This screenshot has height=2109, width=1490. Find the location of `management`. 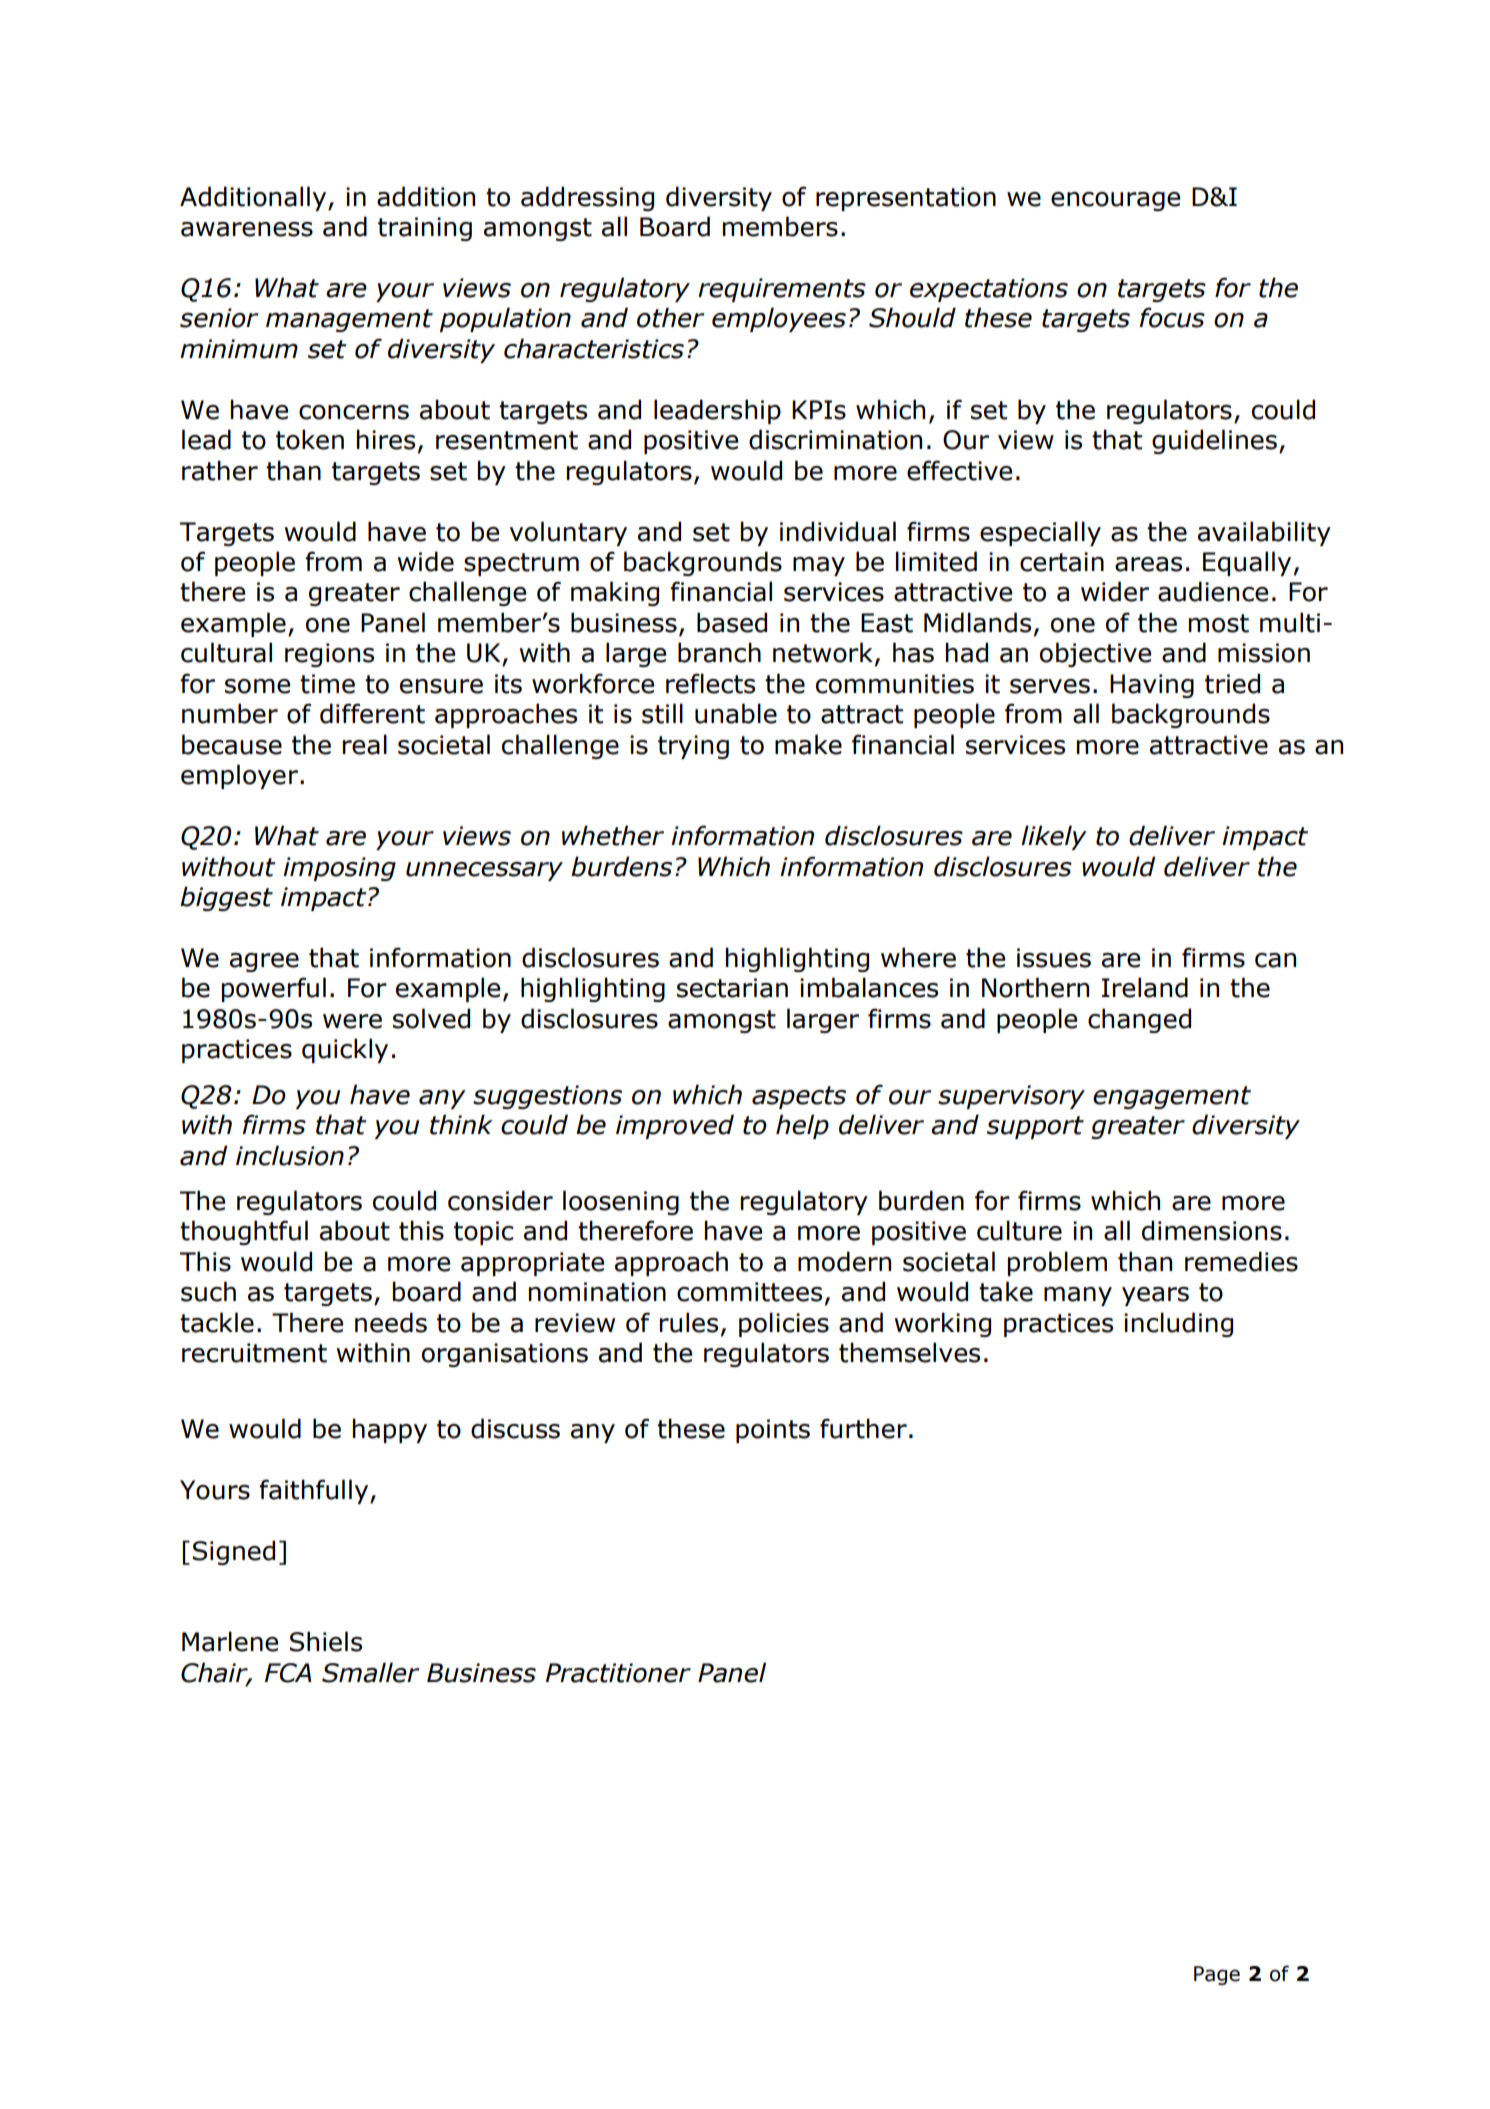

management is located at coordinates (349, 320).
